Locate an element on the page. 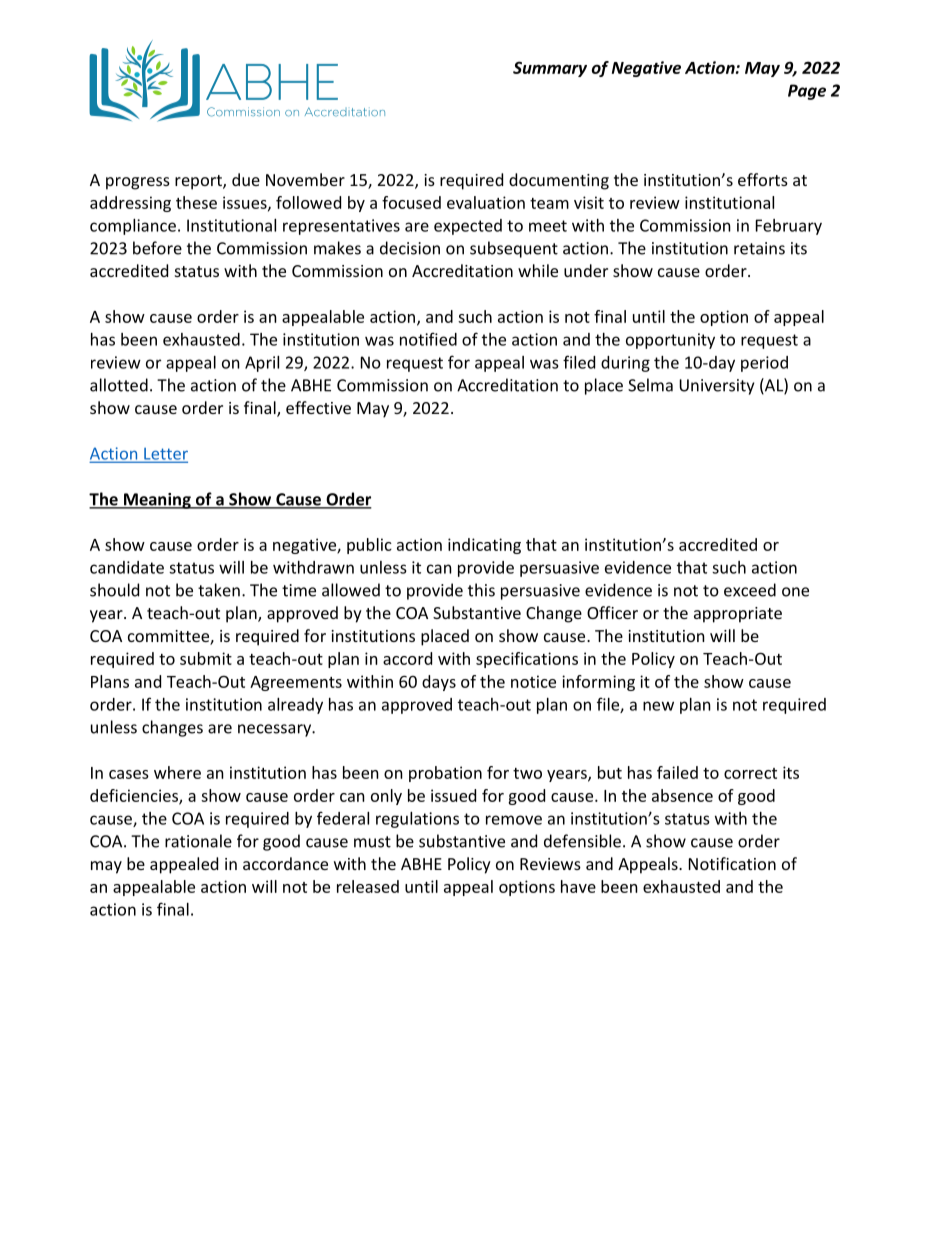  regulations is located at coordinates (417, 820).
